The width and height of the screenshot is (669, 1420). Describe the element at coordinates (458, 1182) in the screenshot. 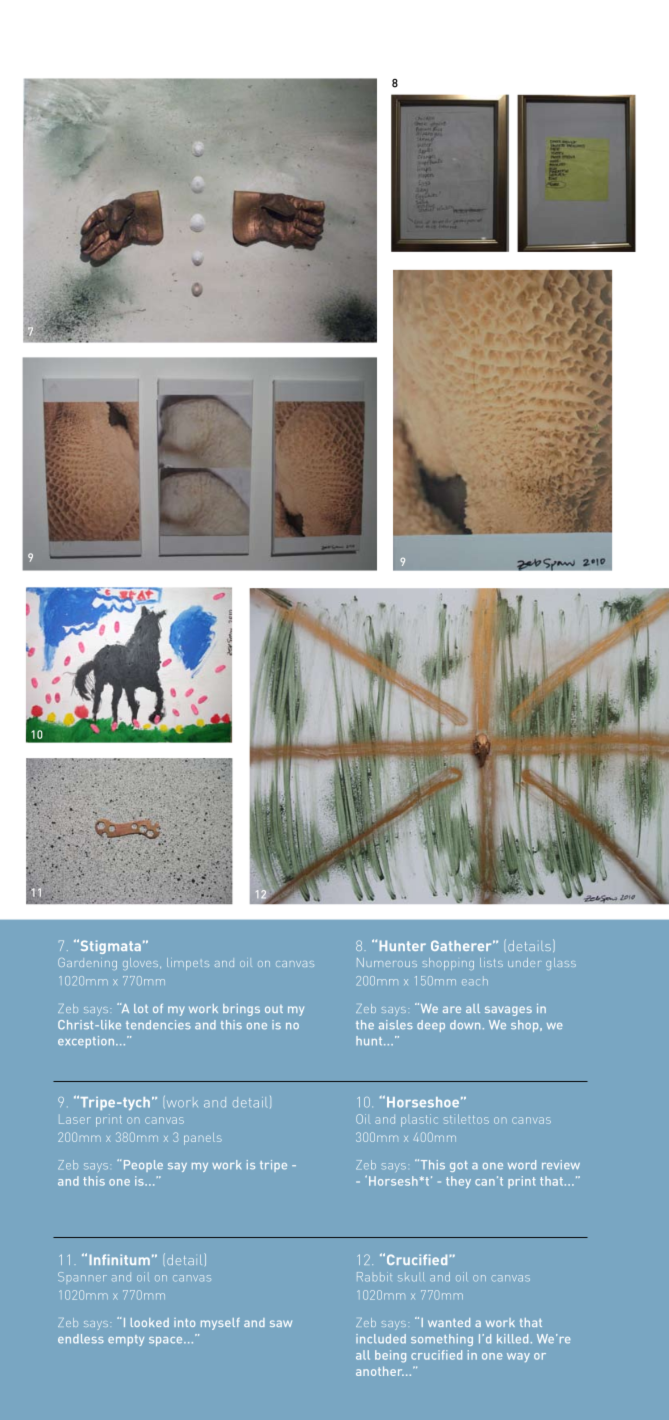

I see `they` at that location.
